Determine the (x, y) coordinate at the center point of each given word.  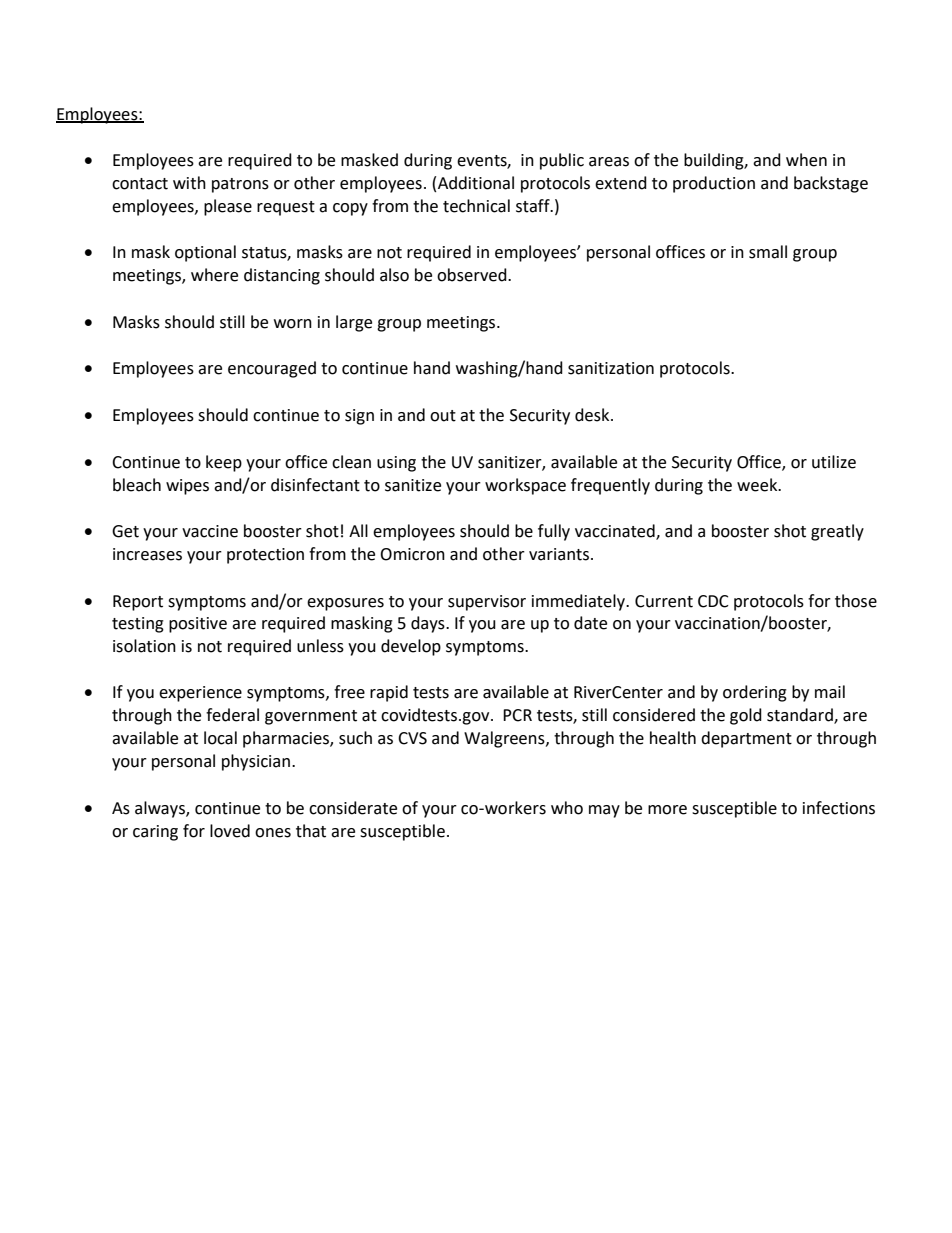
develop (411, 647)
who (567, 808)
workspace (525, 486)
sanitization (611, 368)
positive (198, 625)
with (189, 183)
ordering (755, 693)
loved (230, 831)
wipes (187, 487)
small (768, 252)
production (714, 184)
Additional (476, 183)
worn (293, 324)
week (758, 485)
